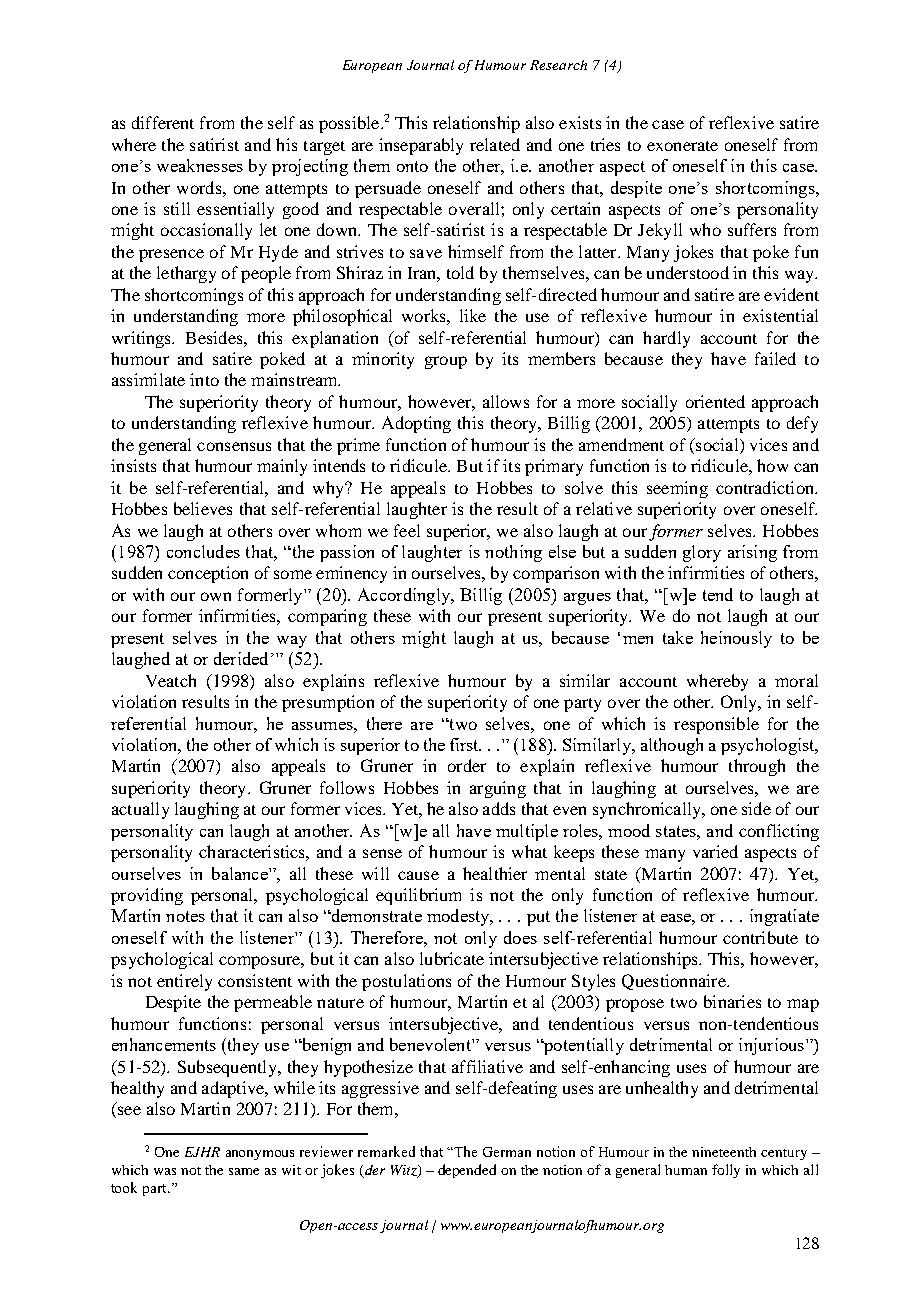  Describe the element at coordinates (495, 144) in the screenshot. I see `related` at that location.
